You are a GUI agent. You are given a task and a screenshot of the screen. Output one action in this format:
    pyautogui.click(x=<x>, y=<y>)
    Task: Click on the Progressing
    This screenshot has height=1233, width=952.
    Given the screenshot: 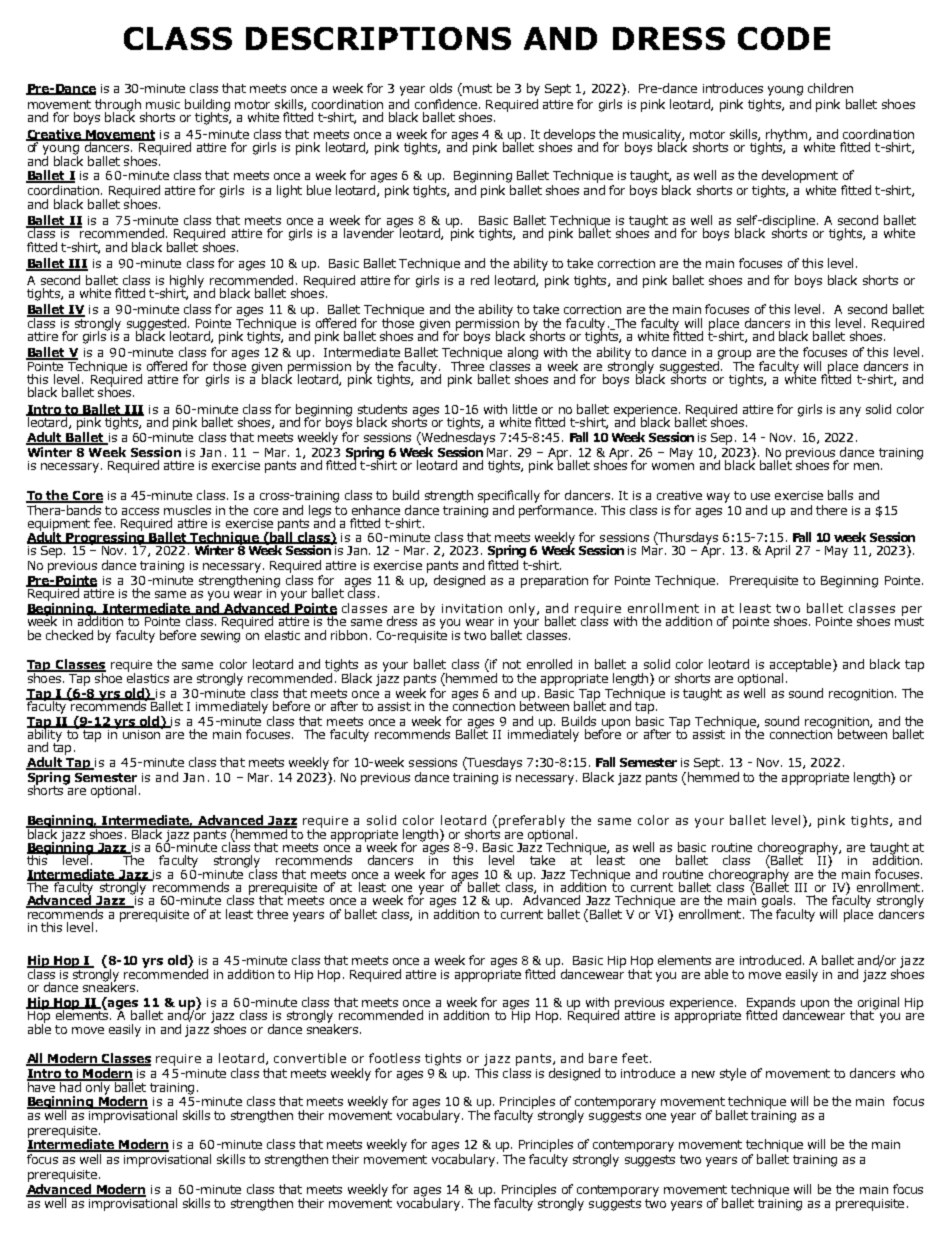 What is the action you would take?
    pyautogui.click(x=106, y=538)
